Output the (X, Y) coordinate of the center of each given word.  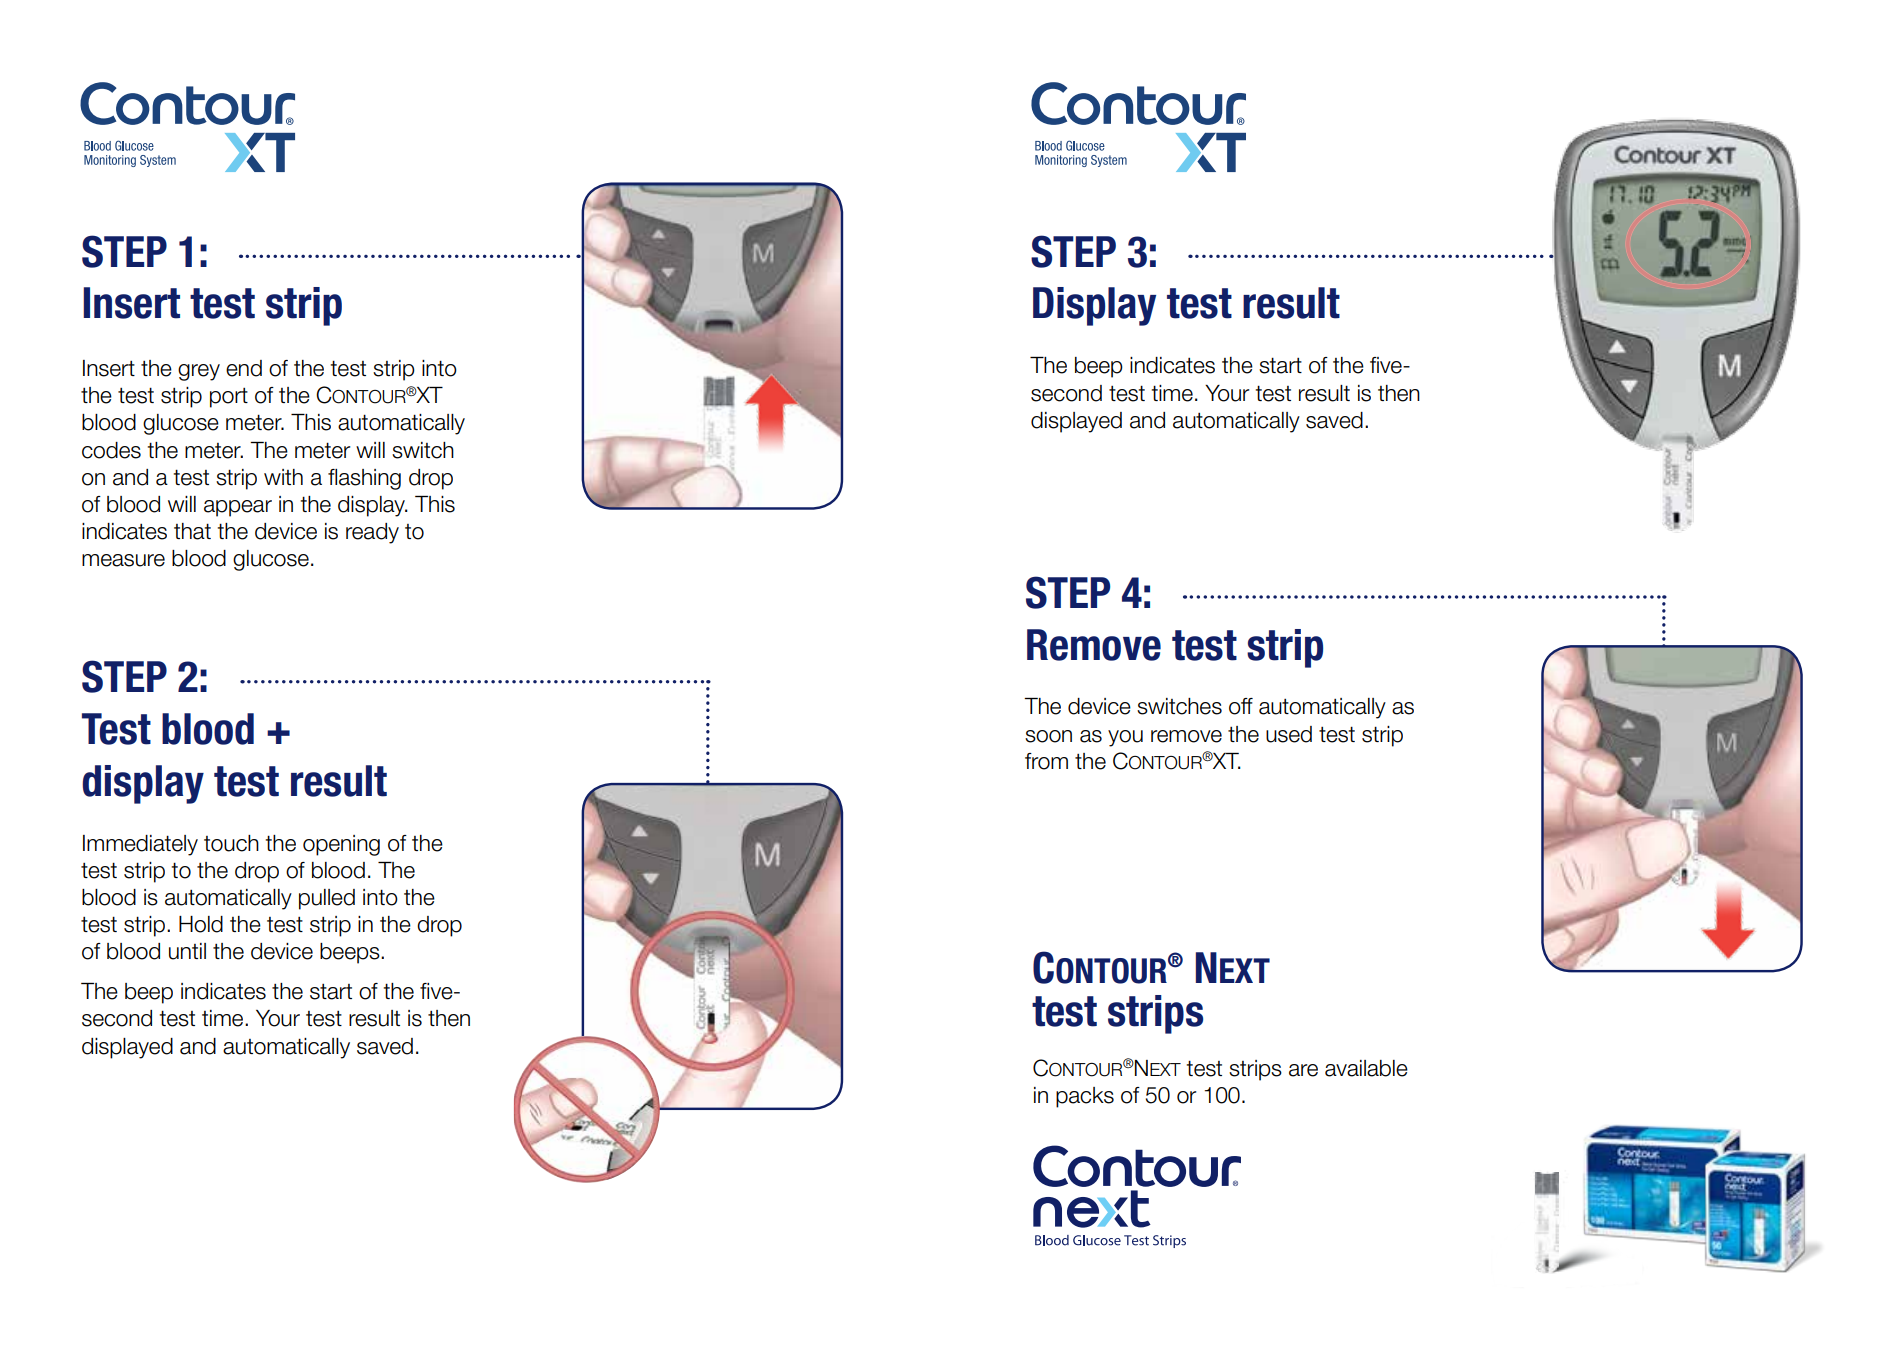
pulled (327, 899)
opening (341, 845)
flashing (364, 479)
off (1241, 706)
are (1303, 1070)
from (1046, 761)
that (192, 531)
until (187, 951)
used (1289, 734)
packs (1085, 1097)
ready (372, 533)
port (229, 398)
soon (1048, 736)
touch (231, 843)
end (244, 368)
